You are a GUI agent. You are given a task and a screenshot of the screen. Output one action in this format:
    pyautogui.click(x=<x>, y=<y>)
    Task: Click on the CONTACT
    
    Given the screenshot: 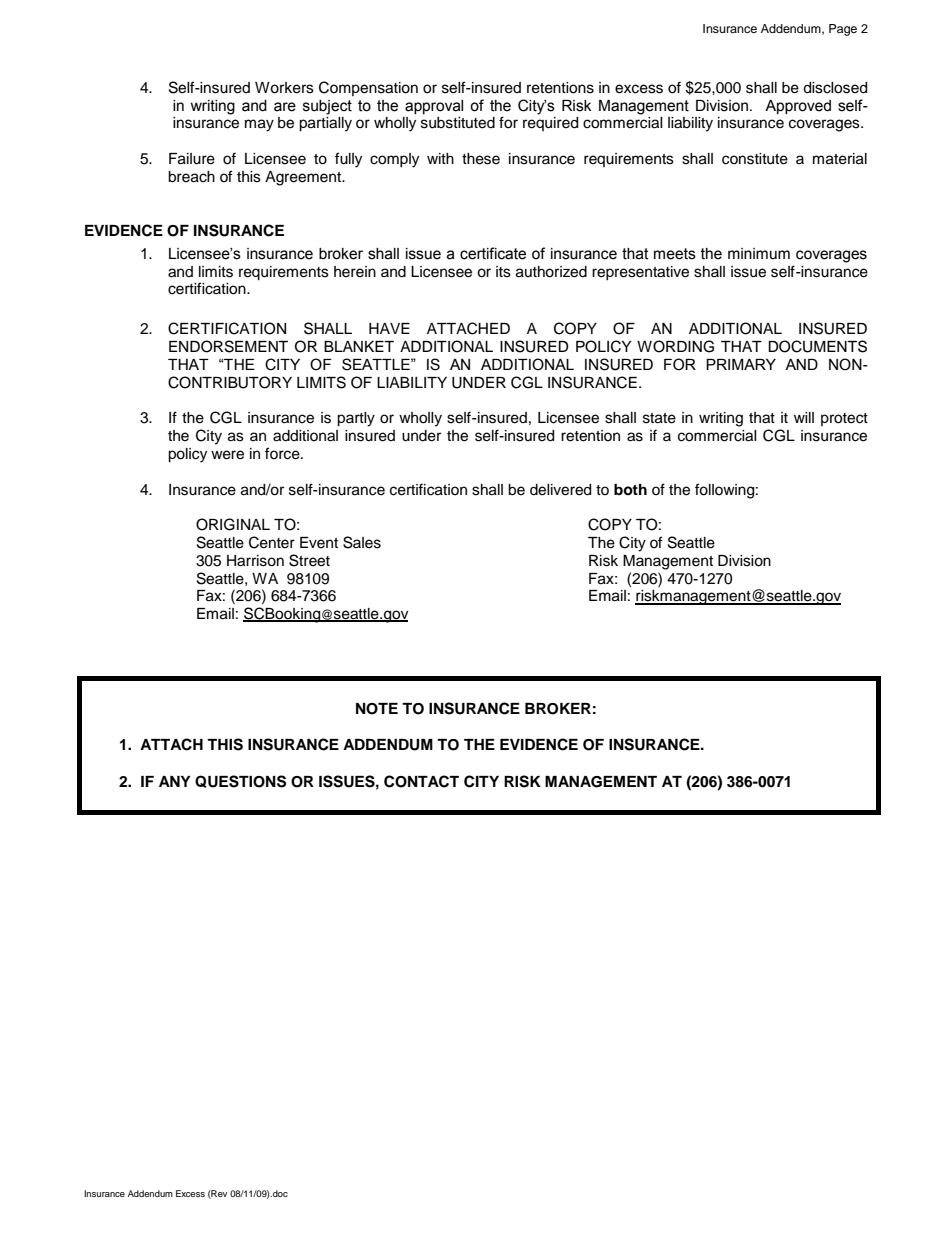 What is the action you would take?
    pyautogui.click(x=421, y=781)
